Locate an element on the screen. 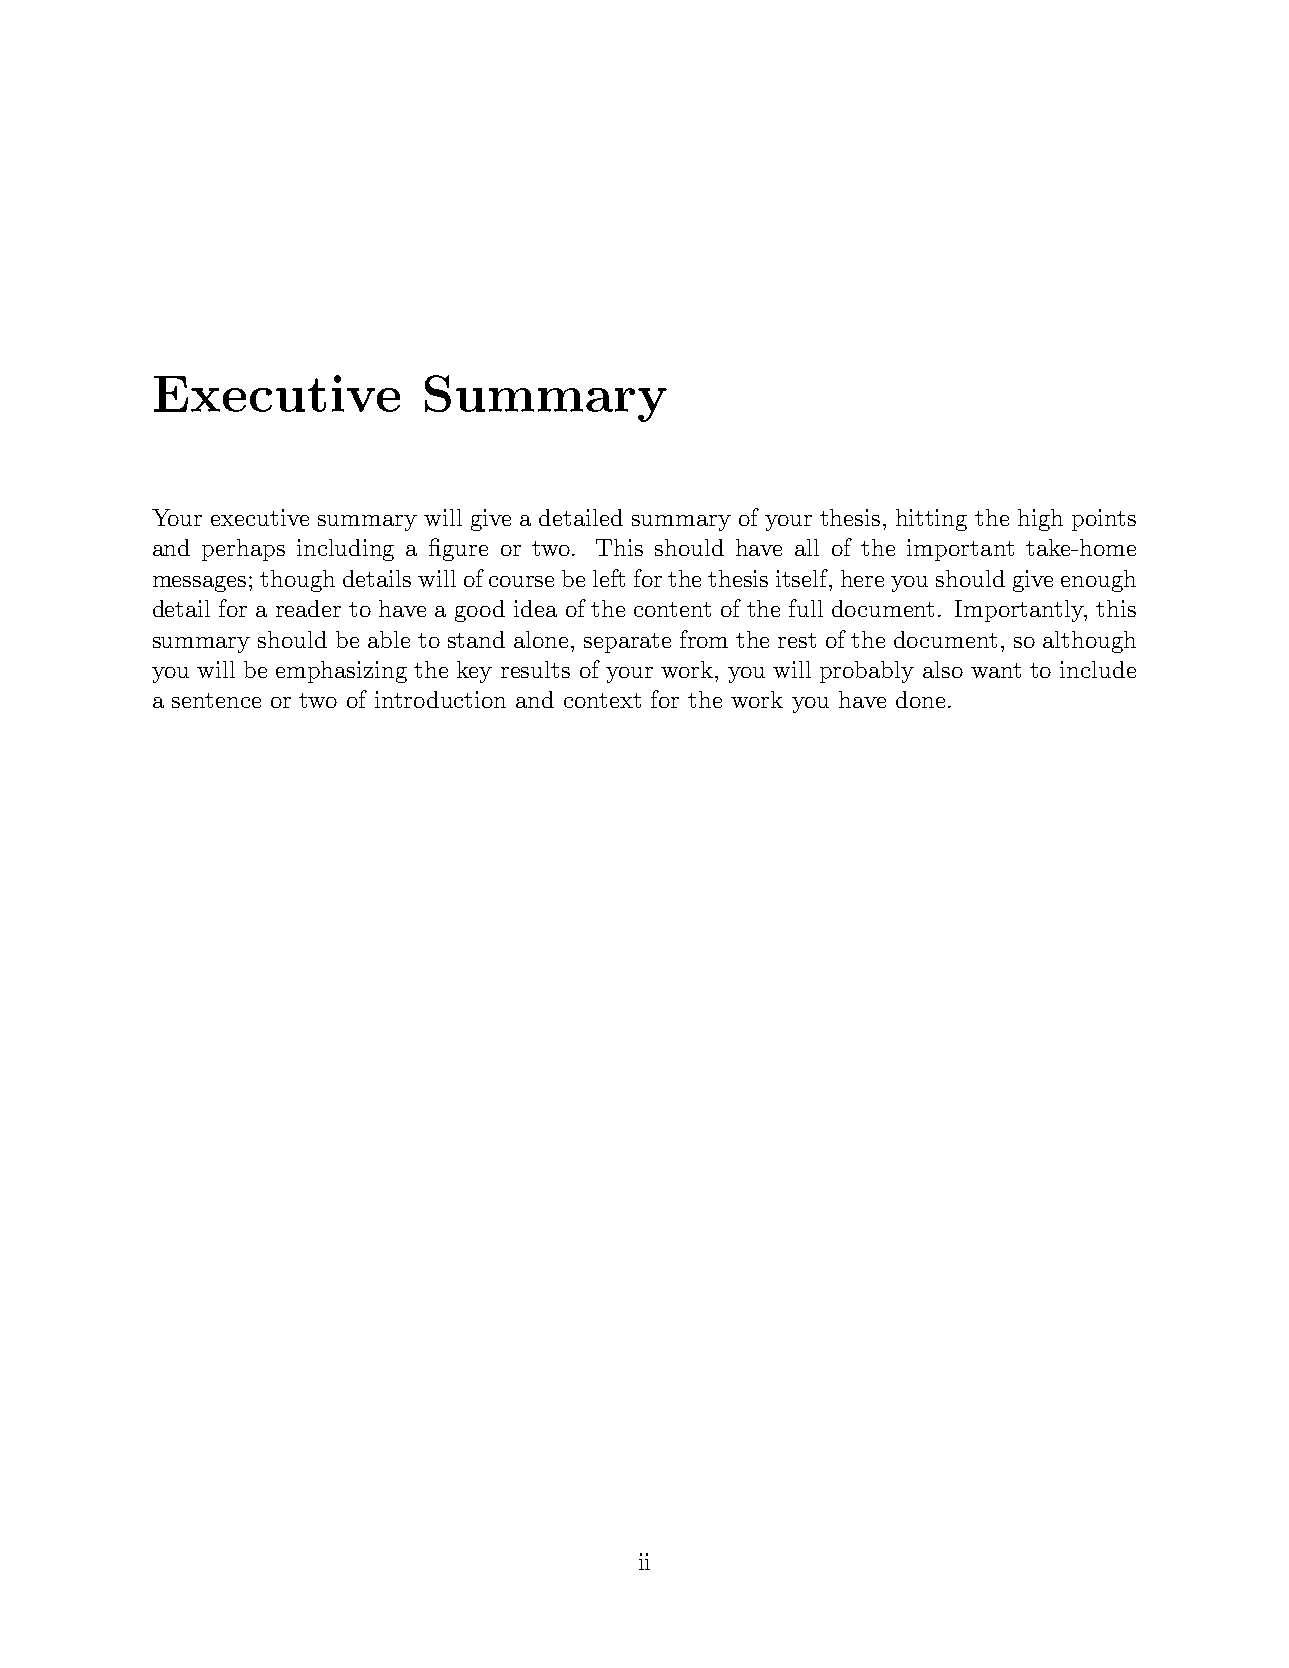  perhaps is located at coordinates (243, 550).
